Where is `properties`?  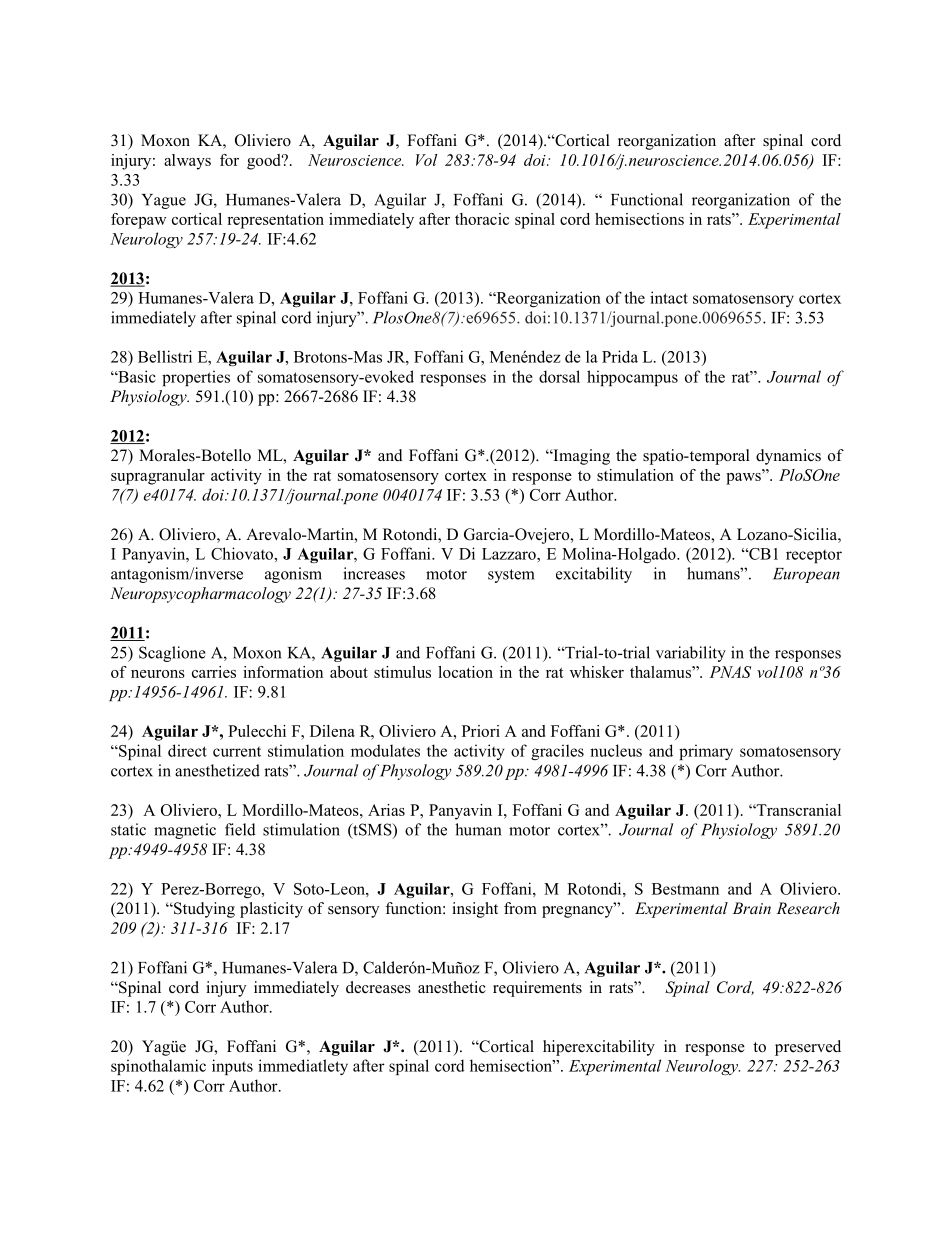 properties is located at coordinates (196, 378).
